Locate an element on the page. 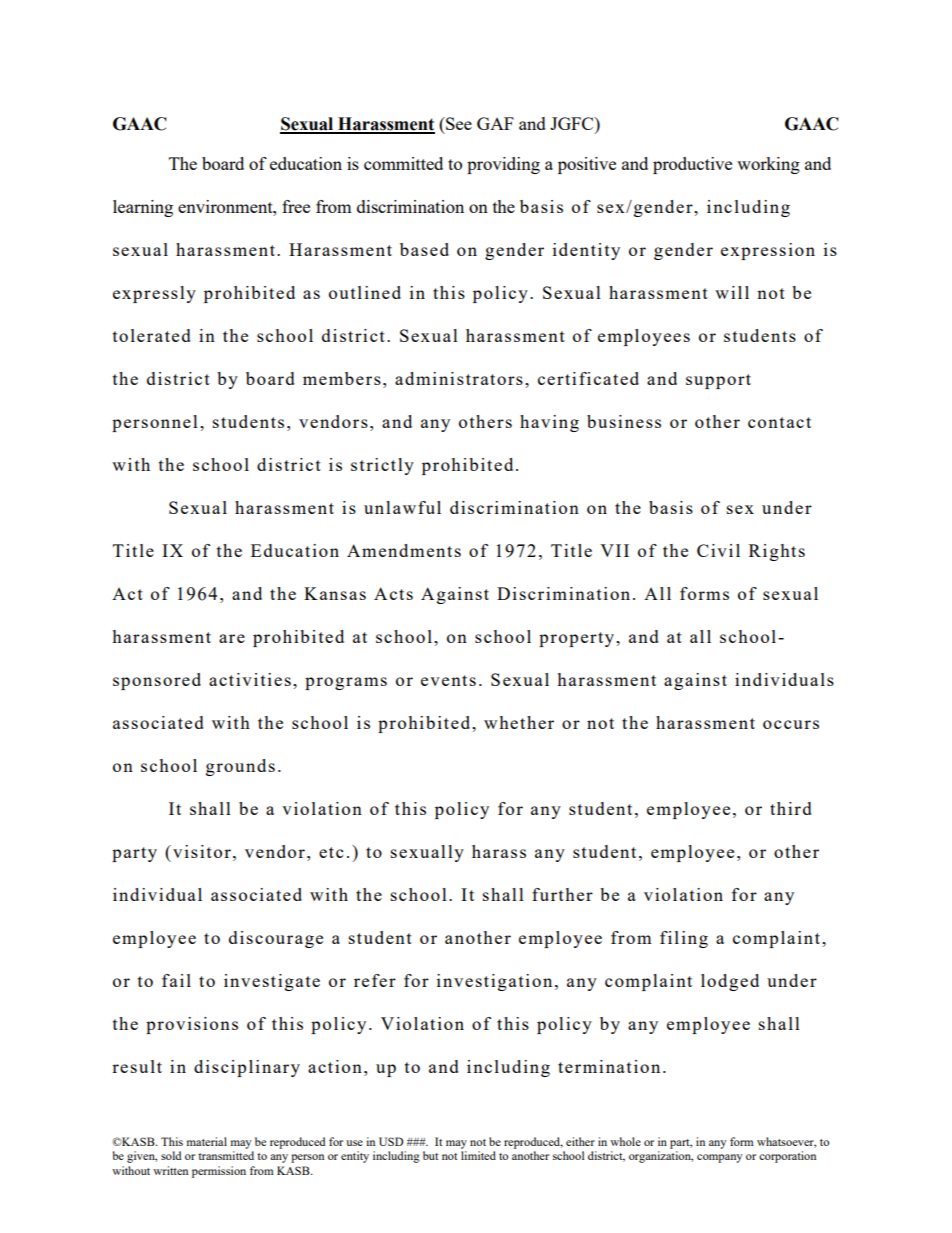 Image resolution: width=952 pixels, height=1233 pixels. visitor is located at coordinates (202, 851).
